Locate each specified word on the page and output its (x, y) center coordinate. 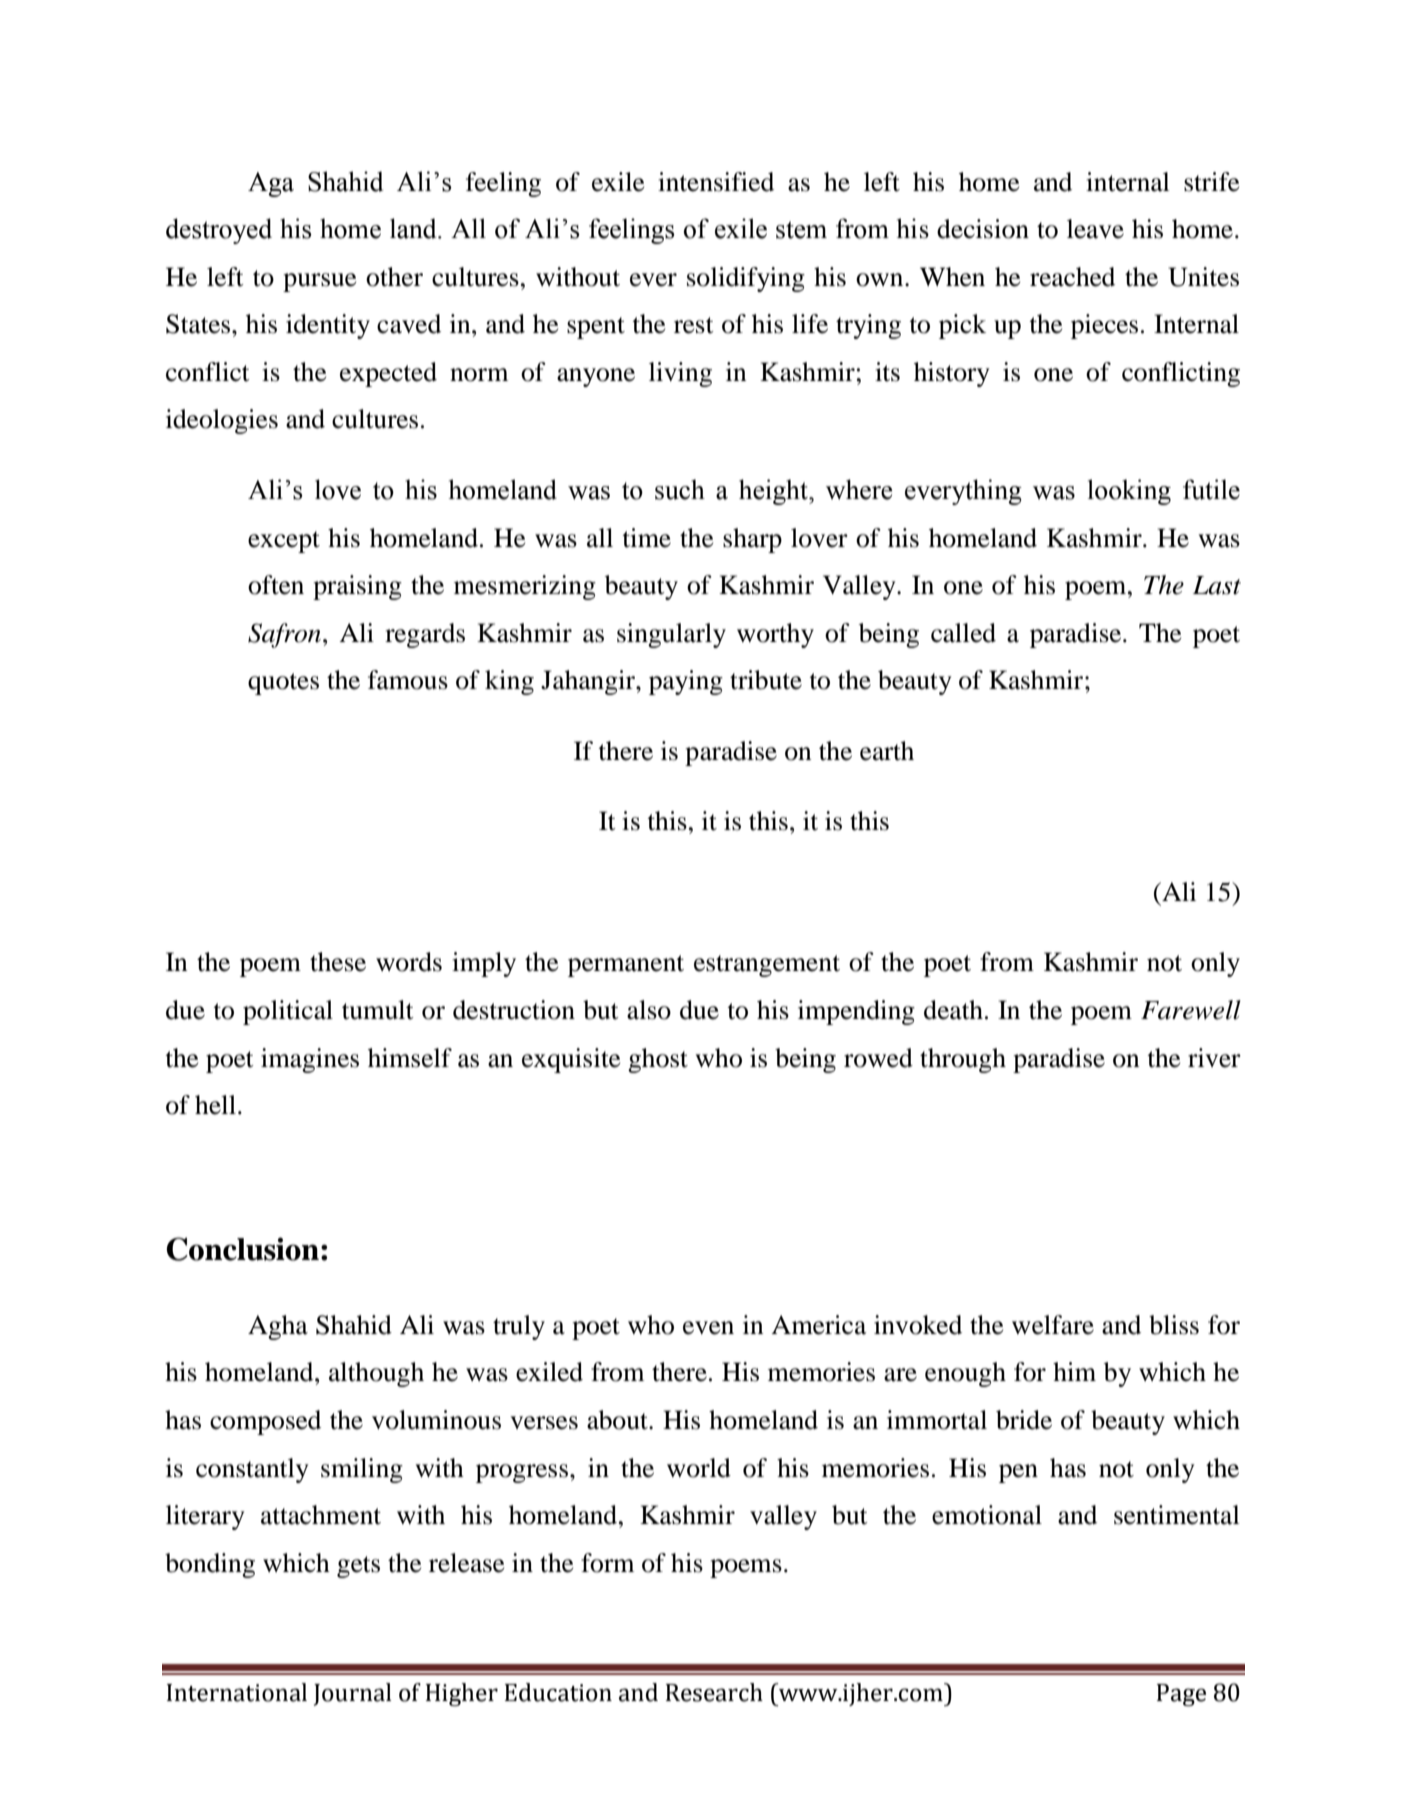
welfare (1053, 1325)
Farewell (1191, 1010)
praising (357, 587)
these (338, 962)
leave (1095, 229)
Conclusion (242, 1249)
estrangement (767, 966)
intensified (716, 182)
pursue (319, 282)
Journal (353, 1694)
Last (1217, 585)
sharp (752, 540)
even (708, 1328)
